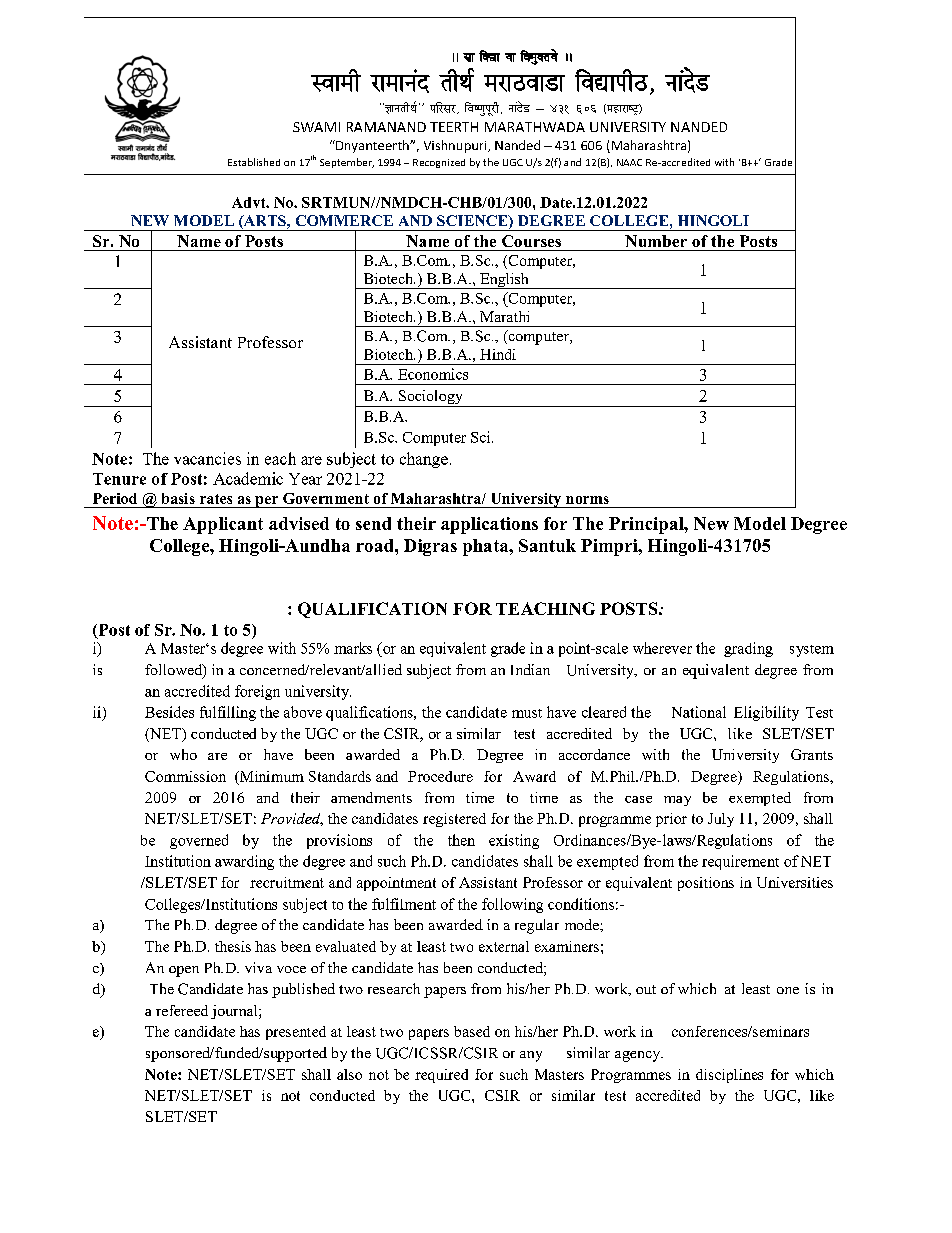 This document has width=952, height=1233. Describe the element at coordinates (440, 776) in the document. I see `Procedure` at that location.
